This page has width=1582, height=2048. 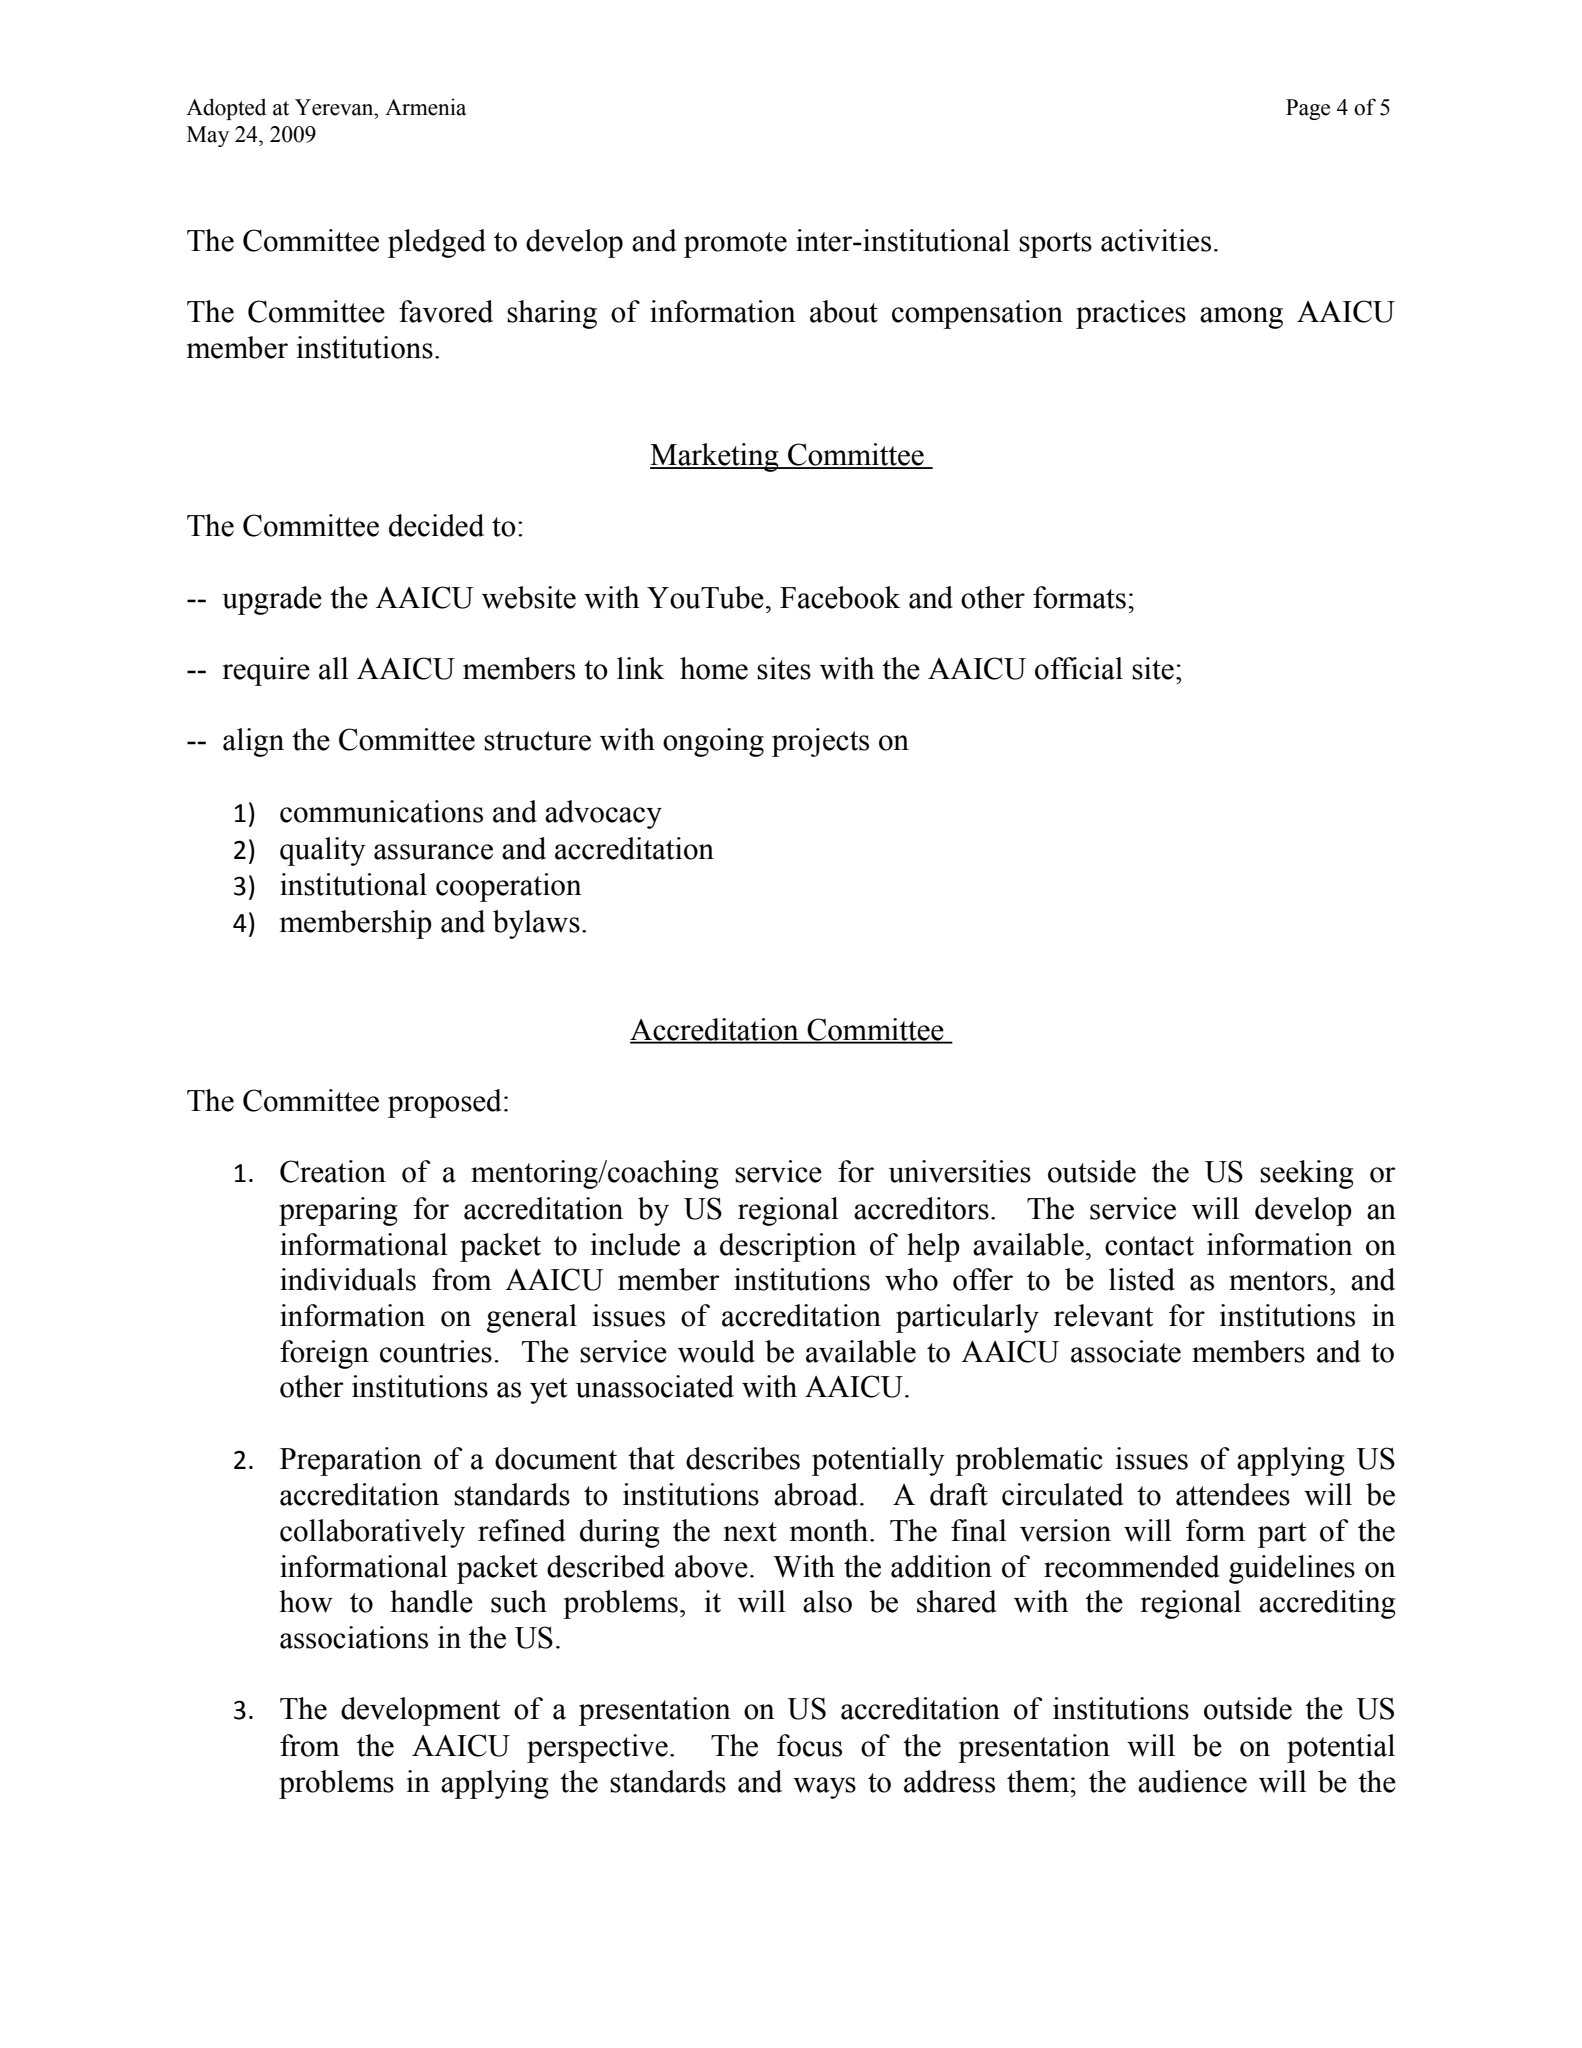 I want to click on activities, so click(x=1156, y=240).
